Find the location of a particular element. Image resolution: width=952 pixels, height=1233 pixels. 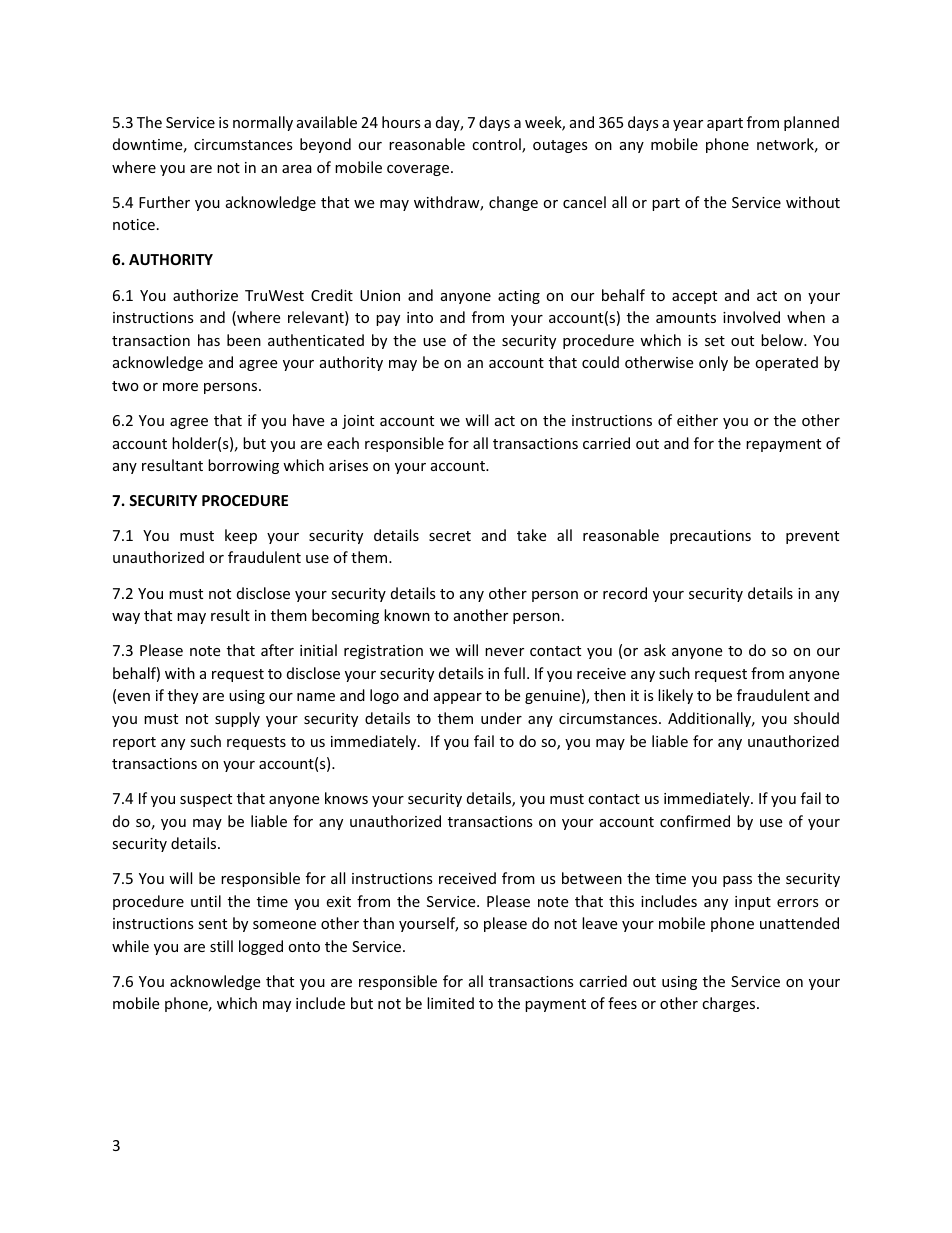

keep is located at coordinates (241, 536).
